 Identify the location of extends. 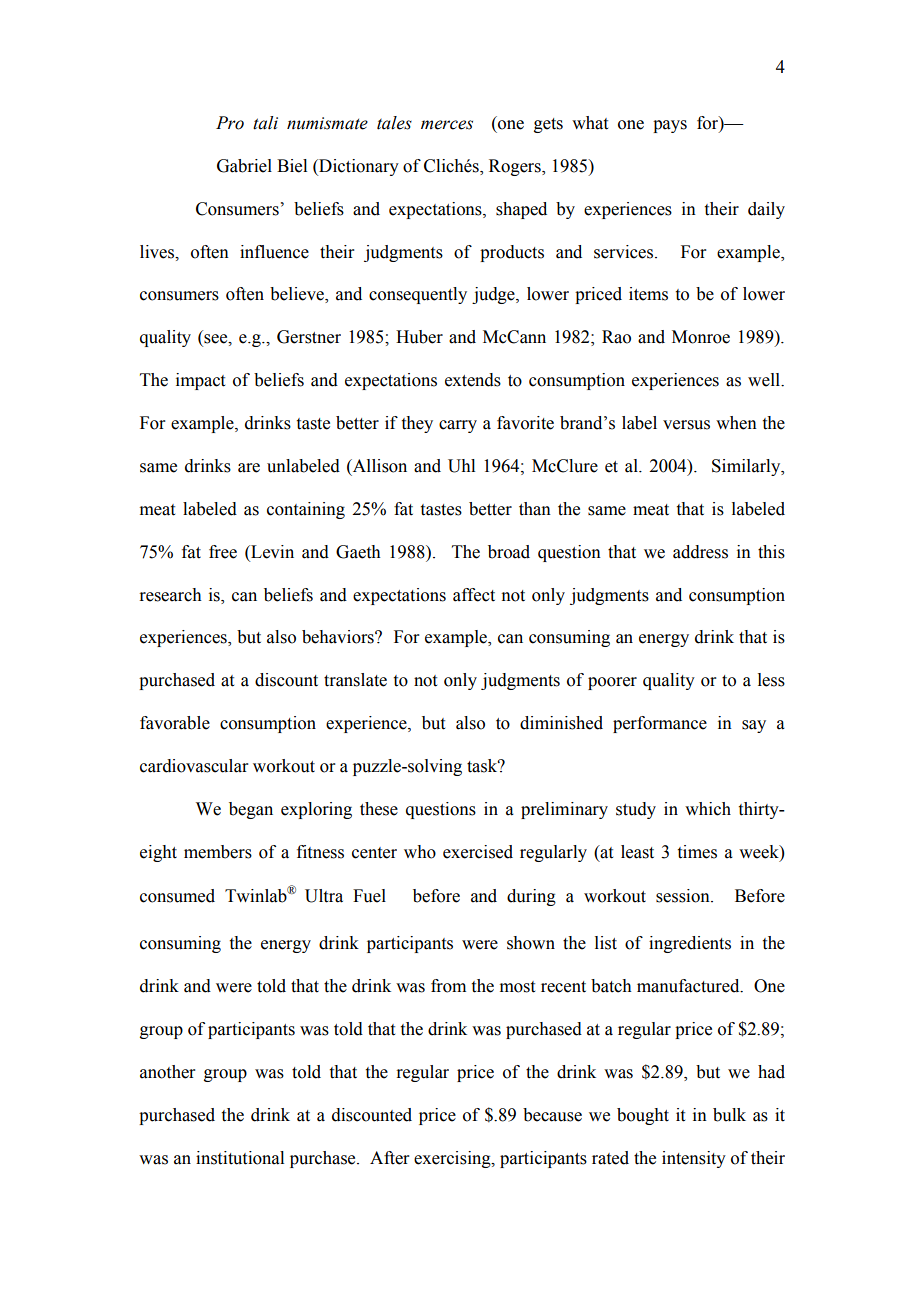
(473, 380).
